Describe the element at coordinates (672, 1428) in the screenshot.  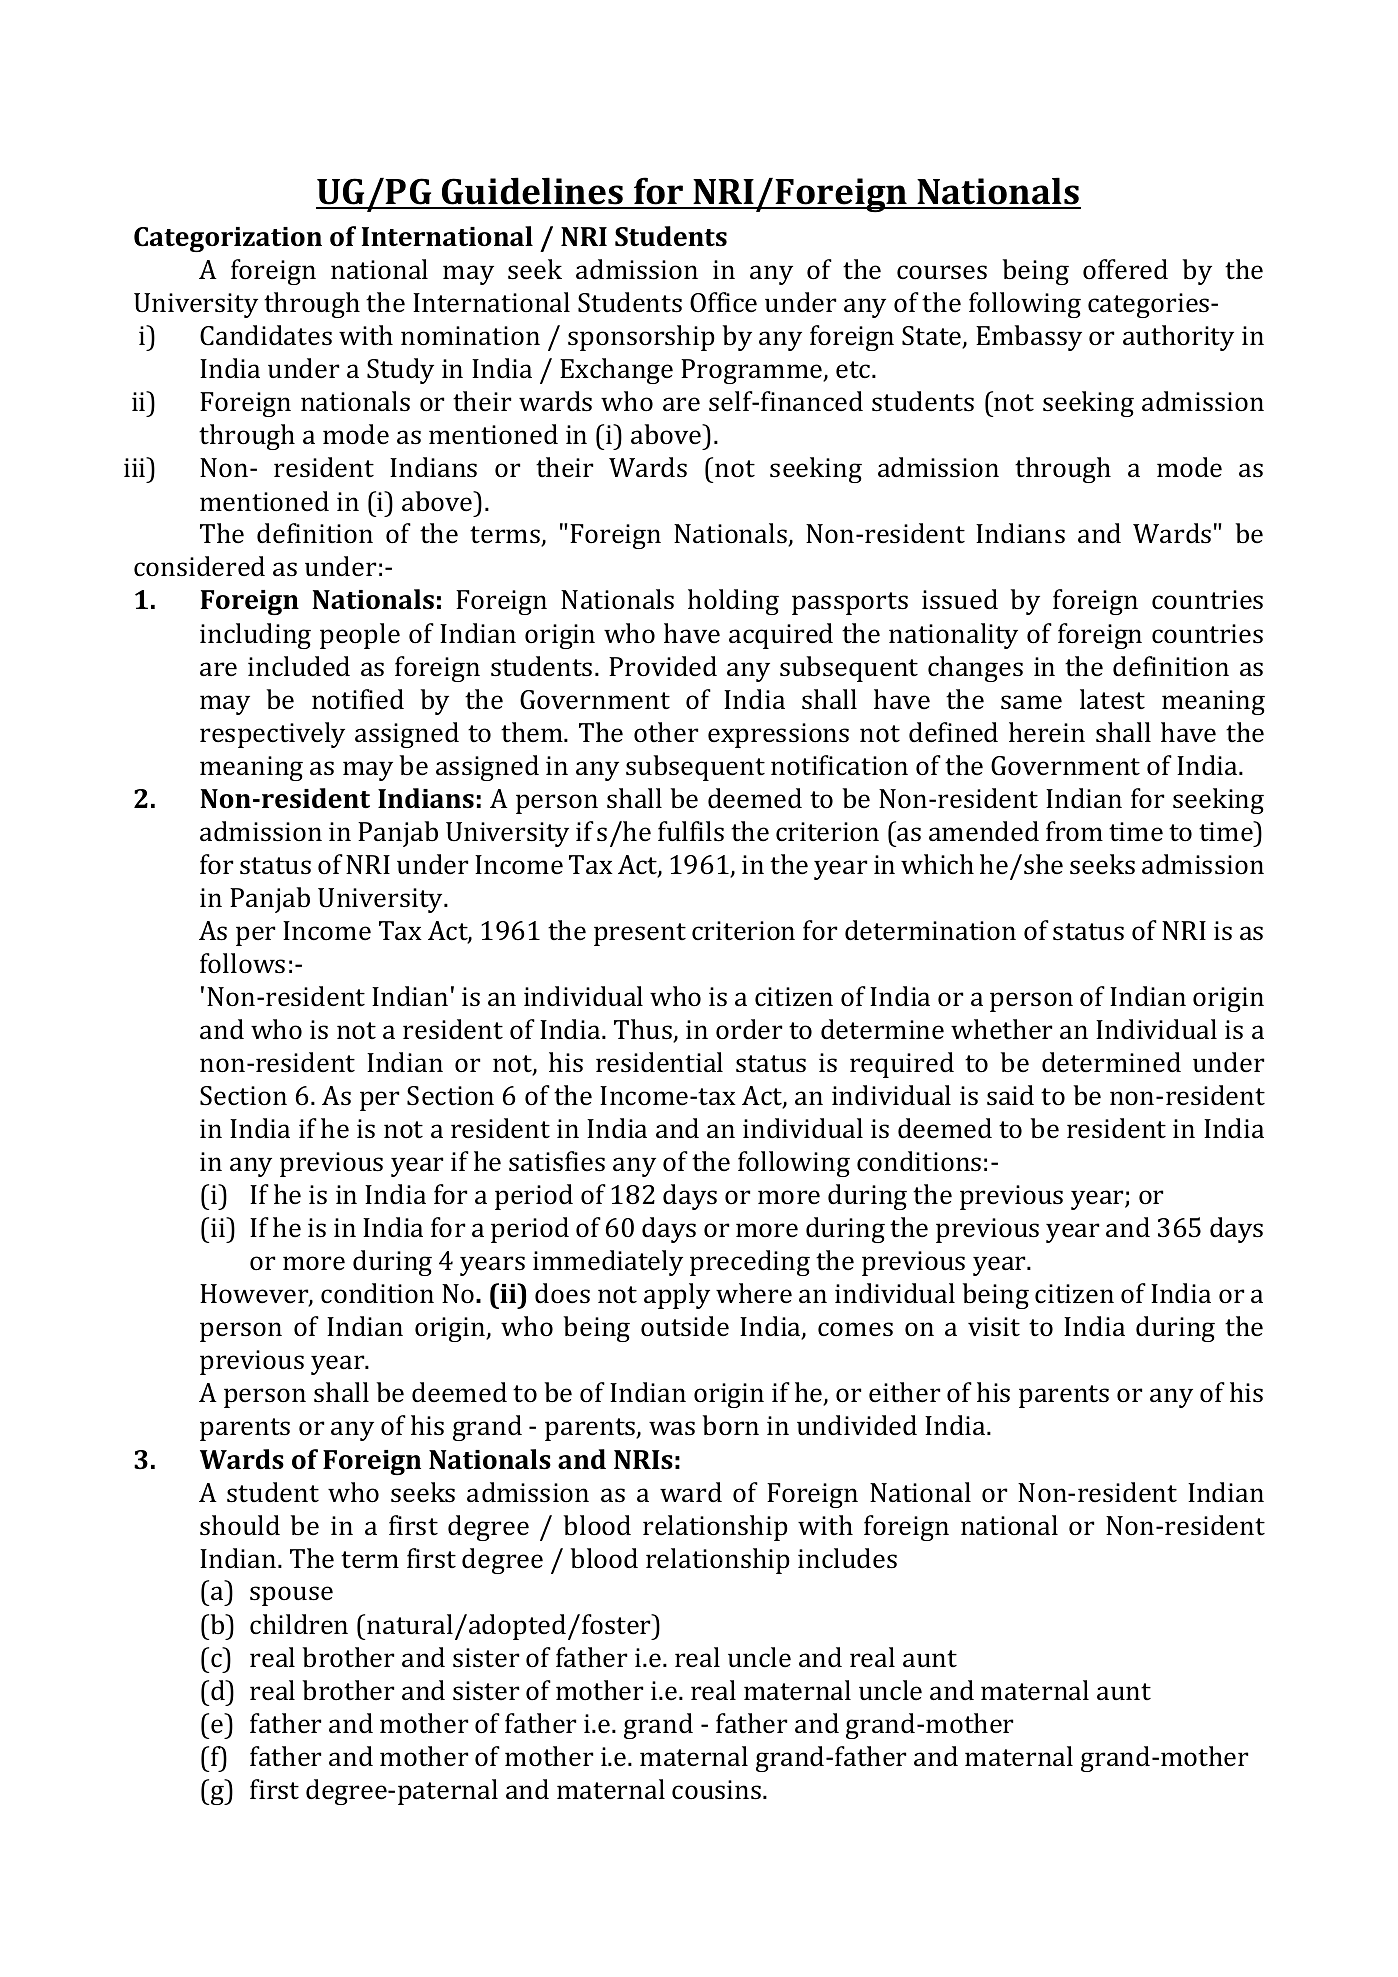
I see `was` at that location.
